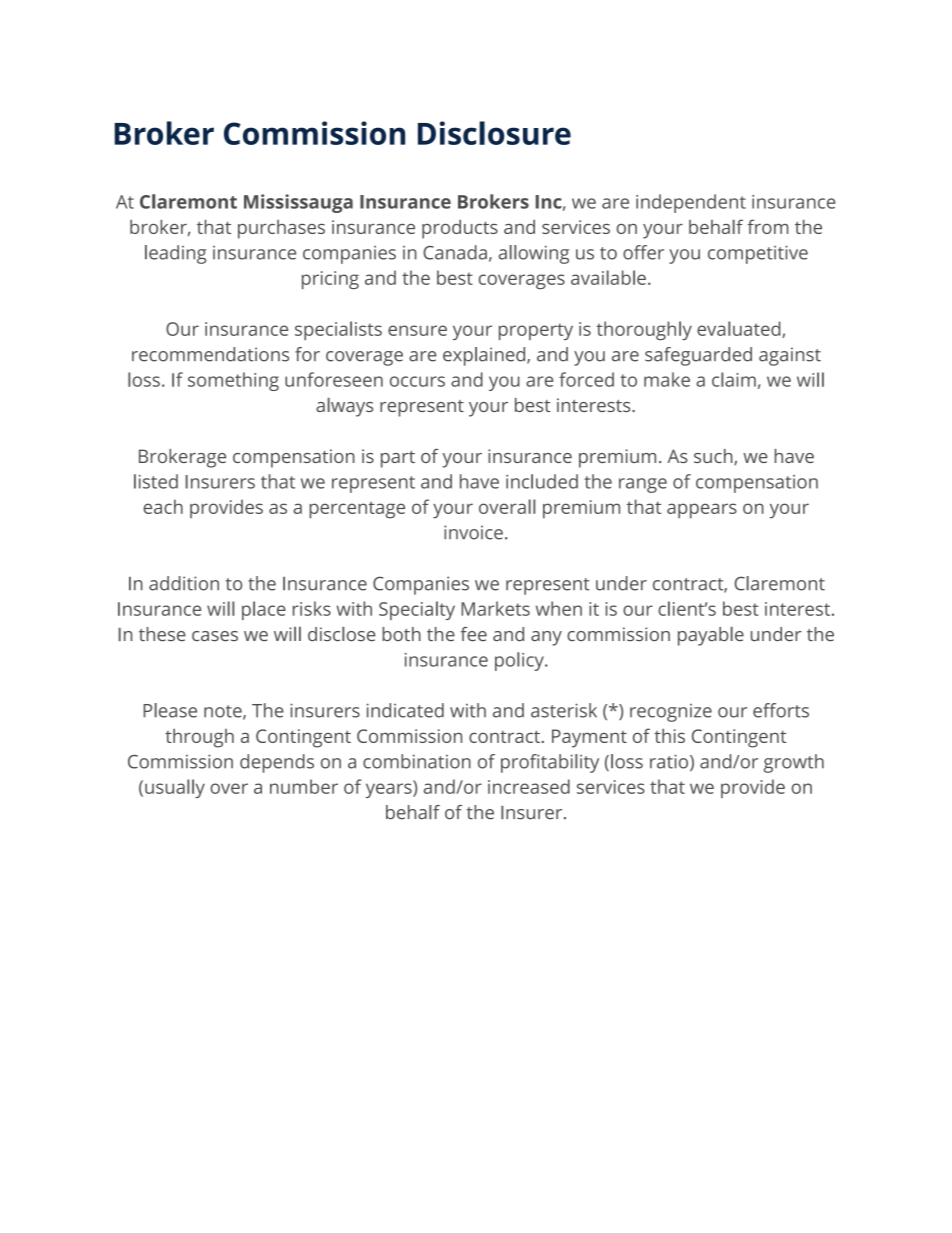 Image resolution: width=952 pixels, height=1233 pixels. I want to click on Disclosure, so click(494, 133).
